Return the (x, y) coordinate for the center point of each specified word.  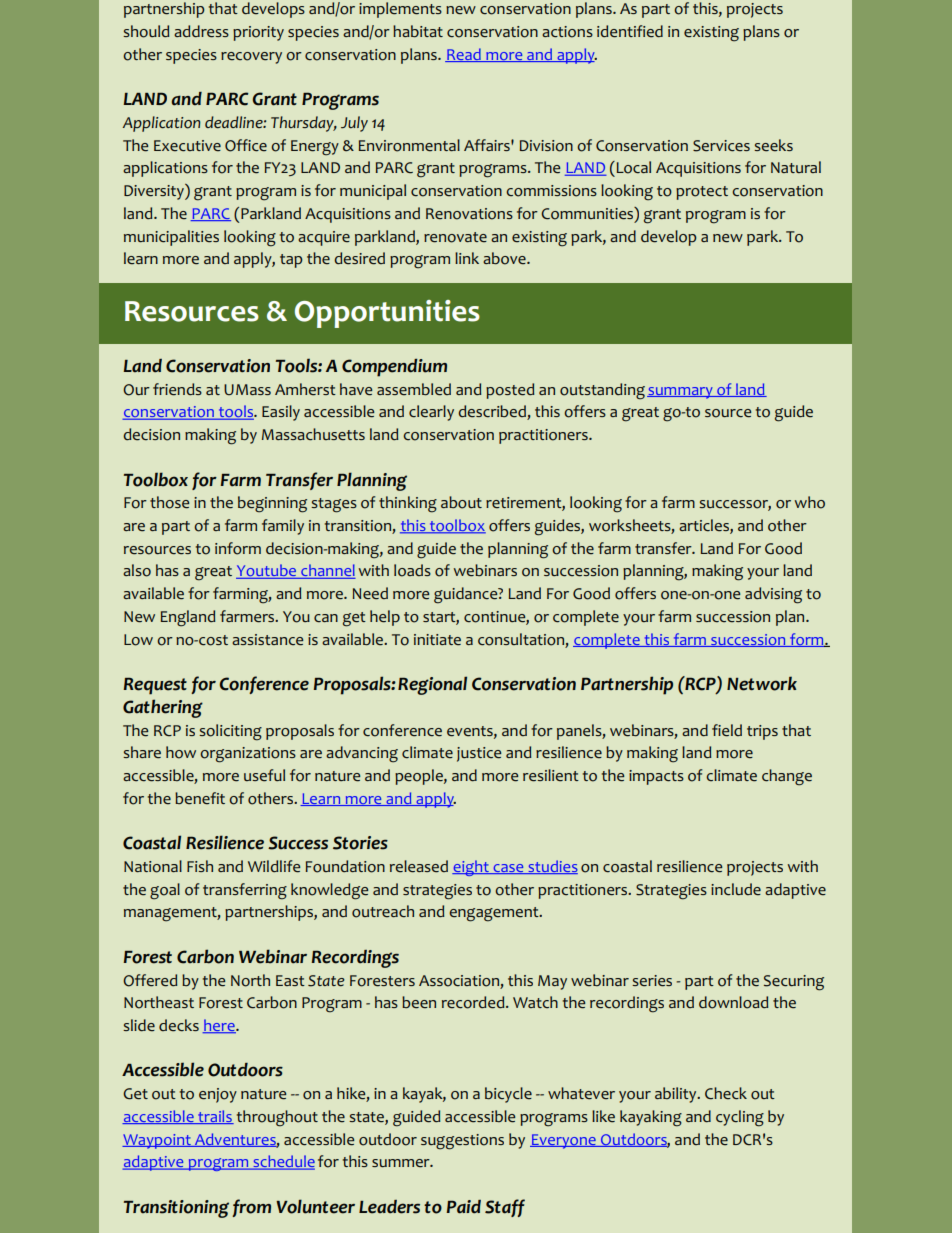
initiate (437, 640)
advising (773, 595)
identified (630, 31)
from (251, 1208)
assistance (267, 640)
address (201, 31)
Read (464, 55)
